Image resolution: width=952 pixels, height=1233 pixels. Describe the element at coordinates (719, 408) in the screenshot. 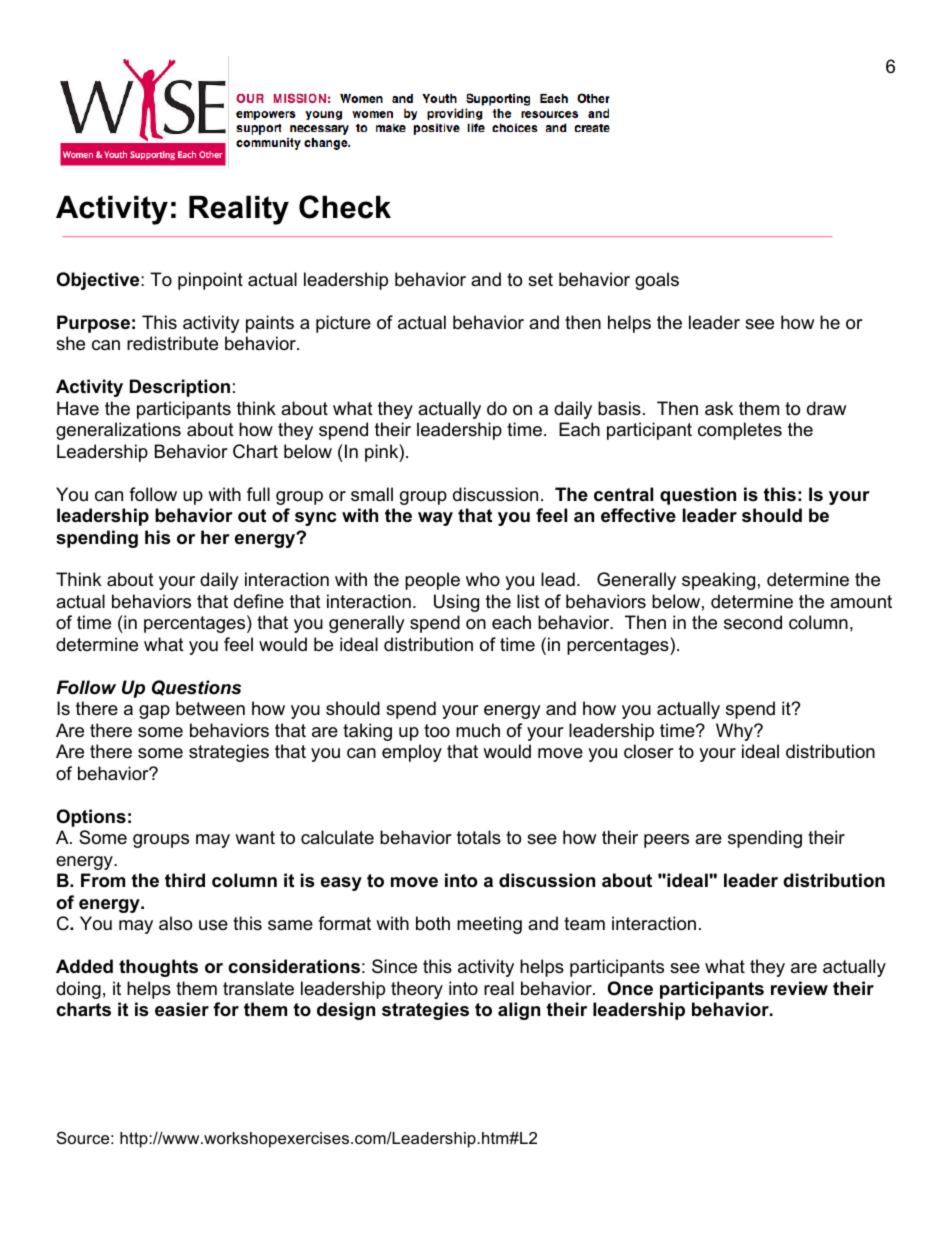

I see `ask` at that location.
